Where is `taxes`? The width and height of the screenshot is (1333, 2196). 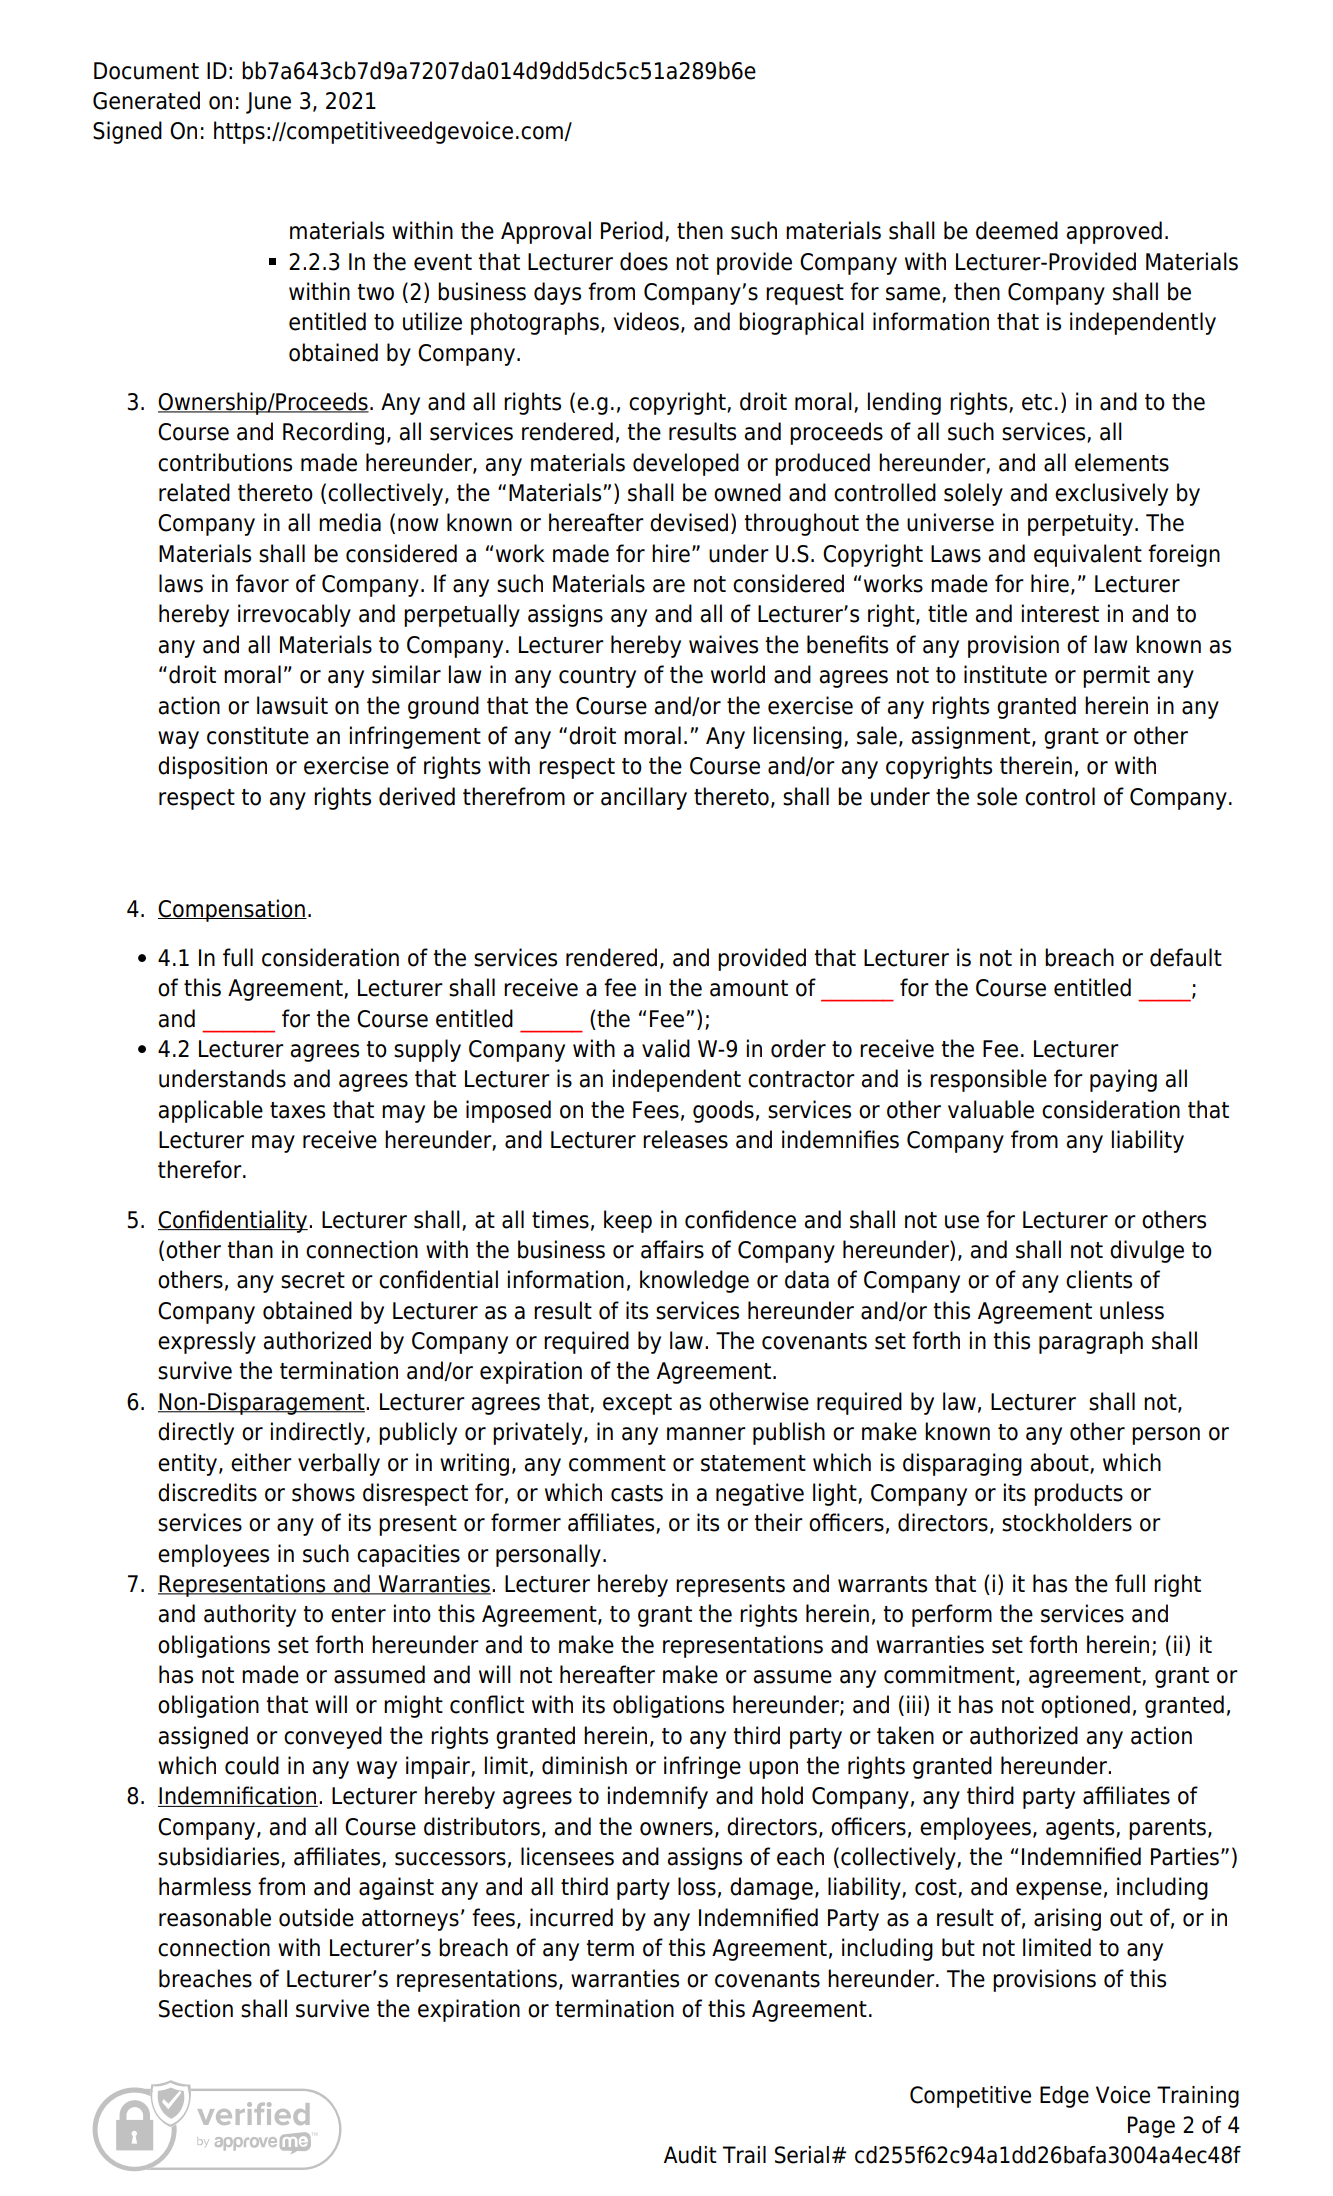 taxes is located at coordinates (297, 1110).
